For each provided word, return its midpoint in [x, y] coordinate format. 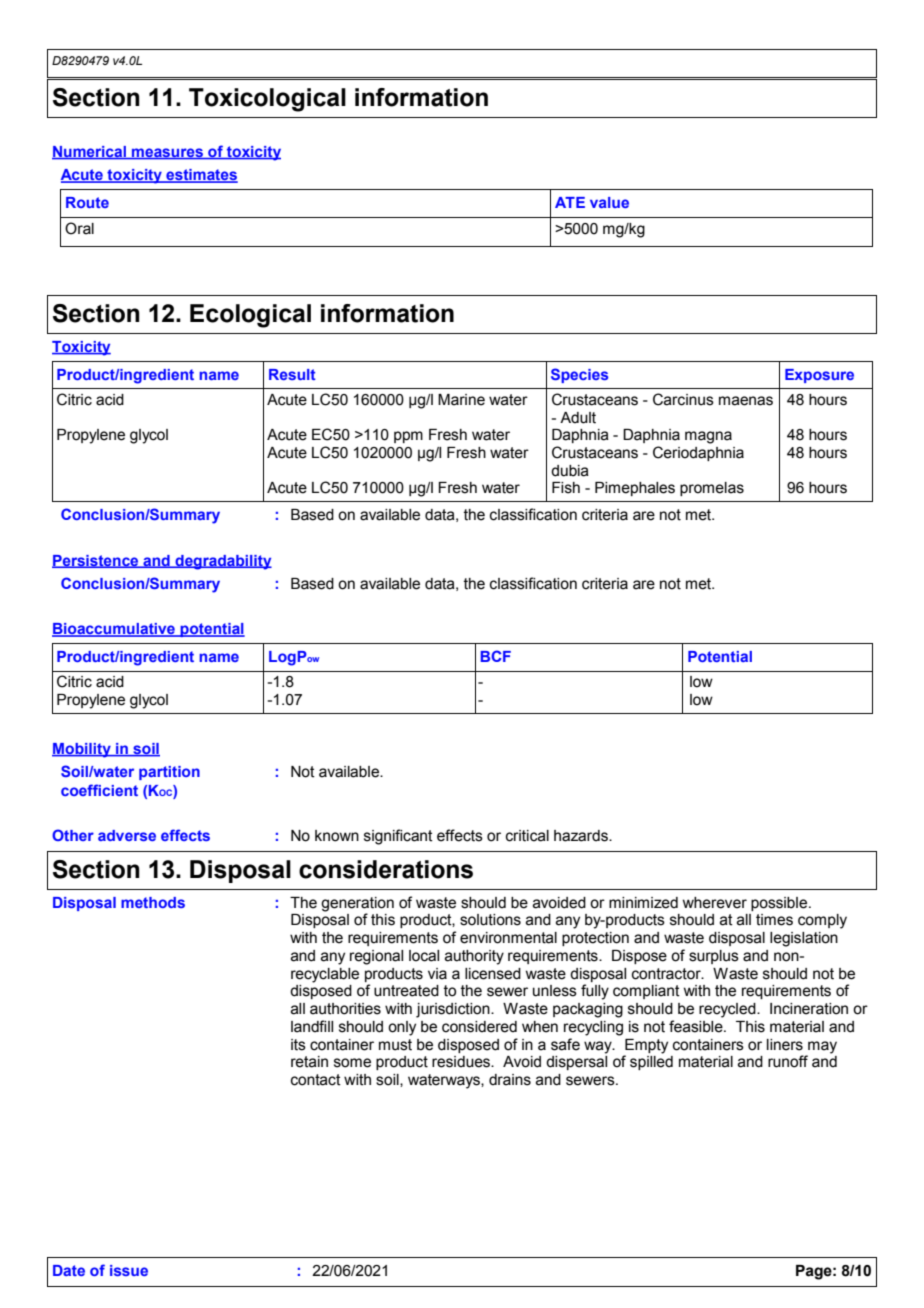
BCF [496, 656]
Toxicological [267, 100]
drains [510, 1080]
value [609, 202]
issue [129, 1270]
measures [167, 154]
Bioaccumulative [114, 630]
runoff [788, 1061]
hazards [582, 836]
